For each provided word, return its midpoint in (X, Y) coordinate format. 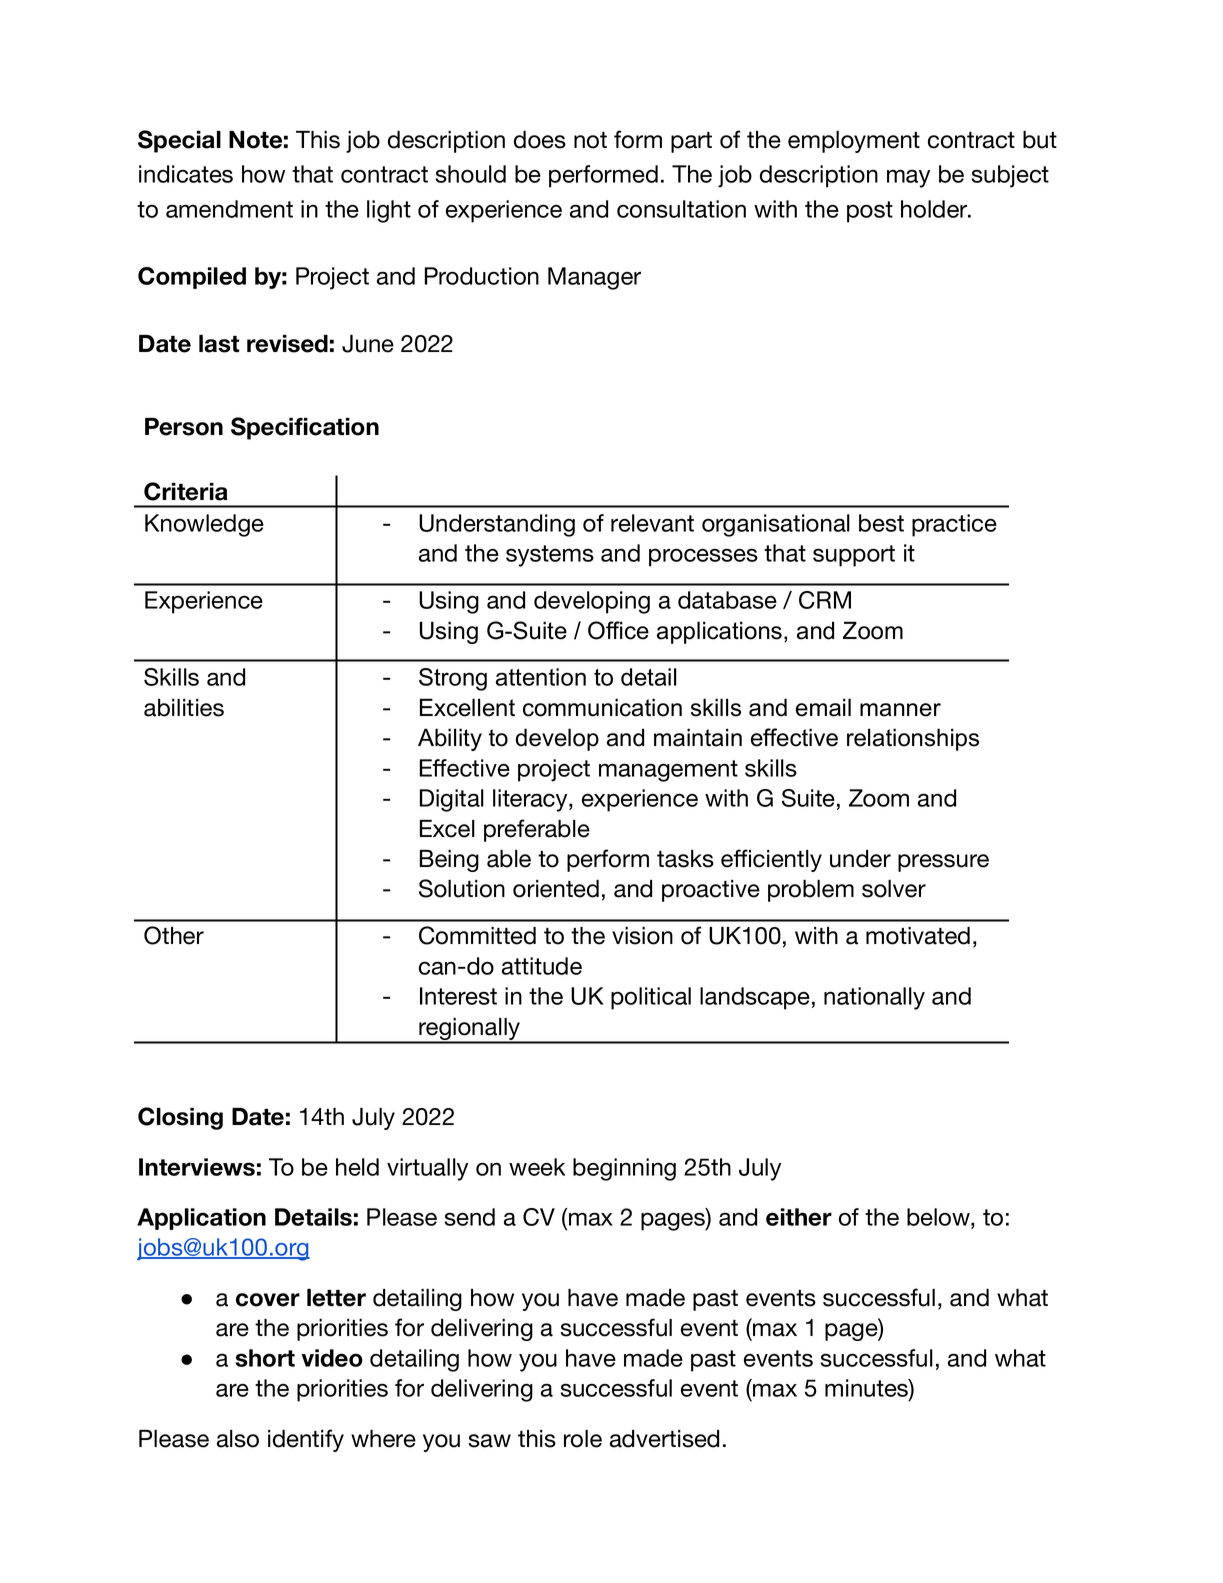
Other (174, 935)
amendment (229, 209)
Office (618, 630)
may (908, 178)
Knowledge (204, 525)
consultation (681, 209)
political (651, 998)
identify (306, 1440)
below (939, 1217)
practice (954, 525)
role (583, 1439)
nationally (874, 998)
